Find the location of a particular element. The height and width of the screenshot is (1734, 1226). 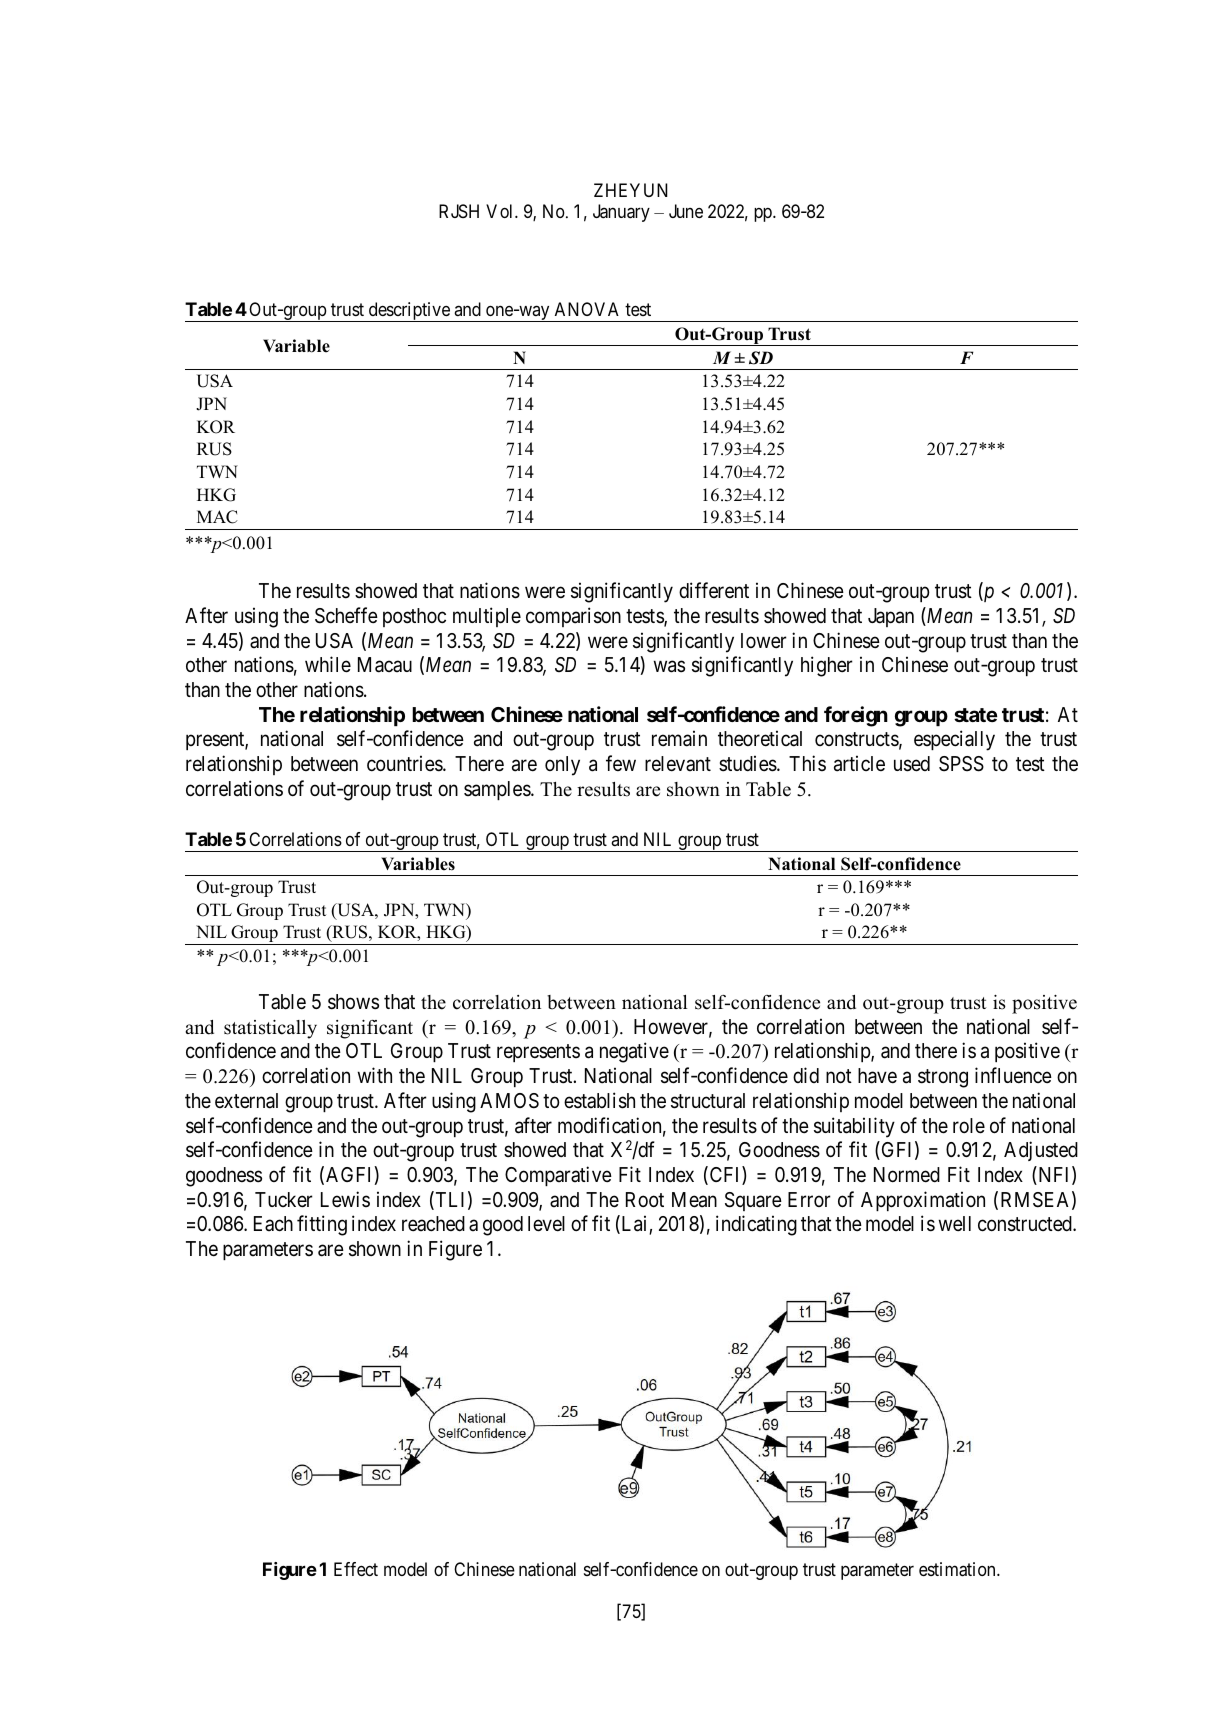

Effect is located at coordinates (356, 1569).
